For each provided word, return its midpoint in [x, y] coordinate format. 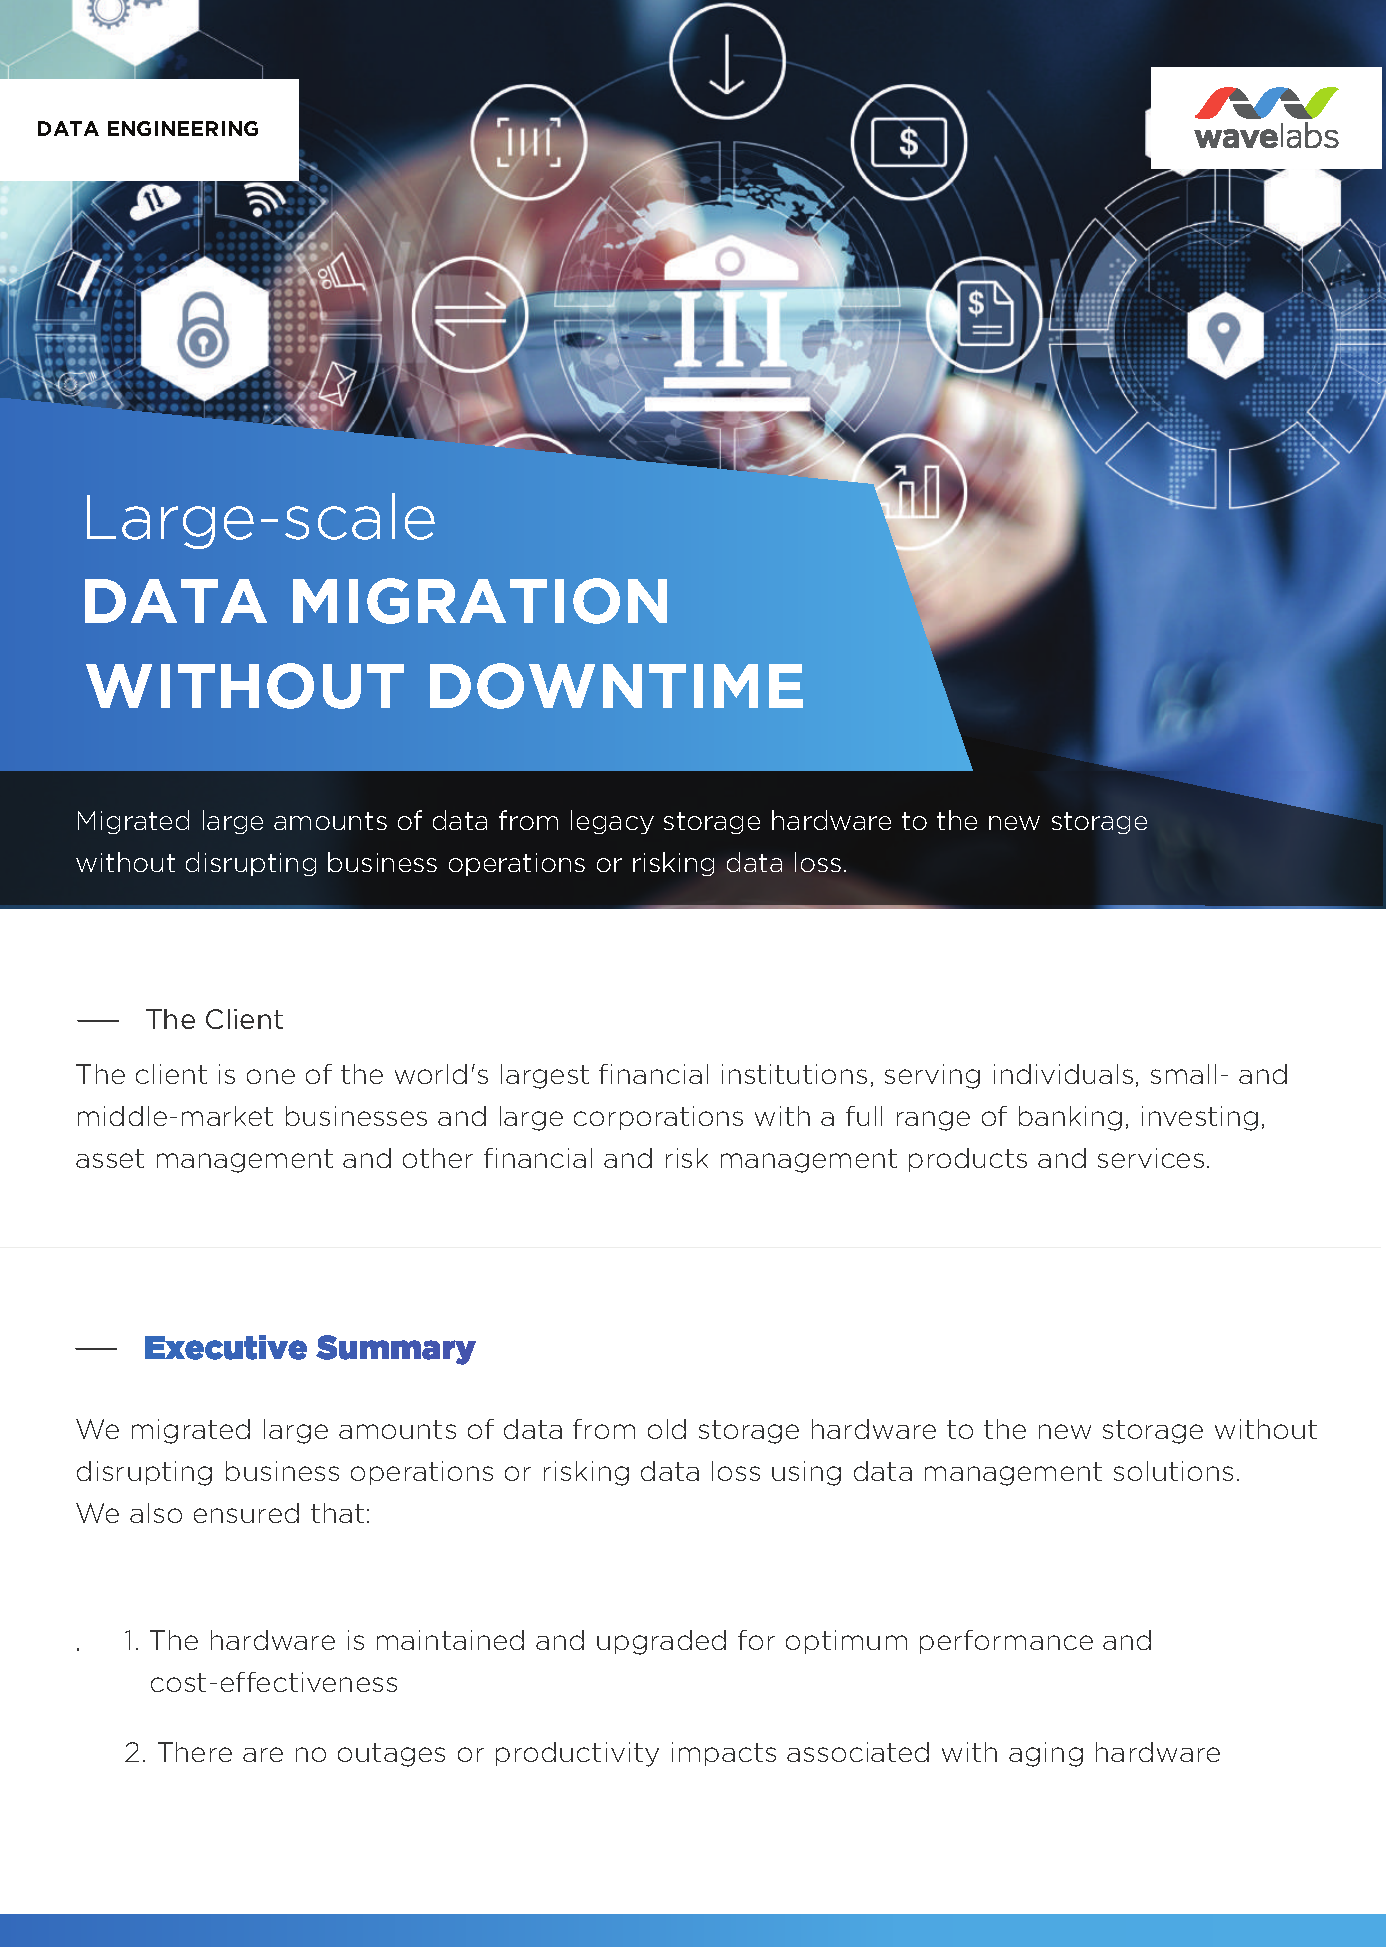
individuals [1063, 1074]
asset [110, 1158]
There [195, 1752]
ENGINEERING [183, 128]
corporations [658, 1118]
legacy [612, 822]
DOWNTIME [616, 686]
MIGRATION [480, 601]
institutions [794, 1074]
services [1151, 1158]
